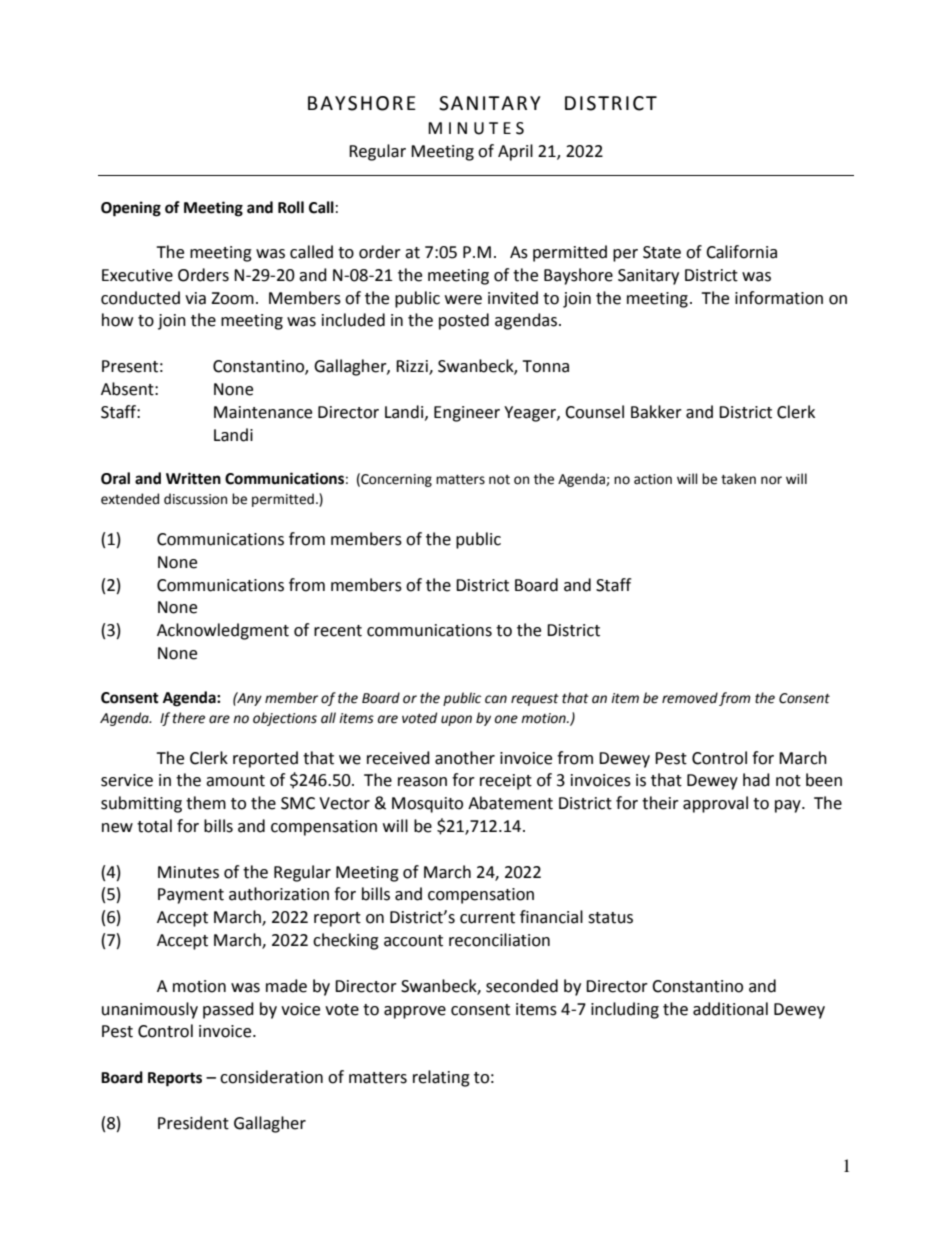  Describe the element at coordinates (193, 478) in the document. I see `Written` at that location.
